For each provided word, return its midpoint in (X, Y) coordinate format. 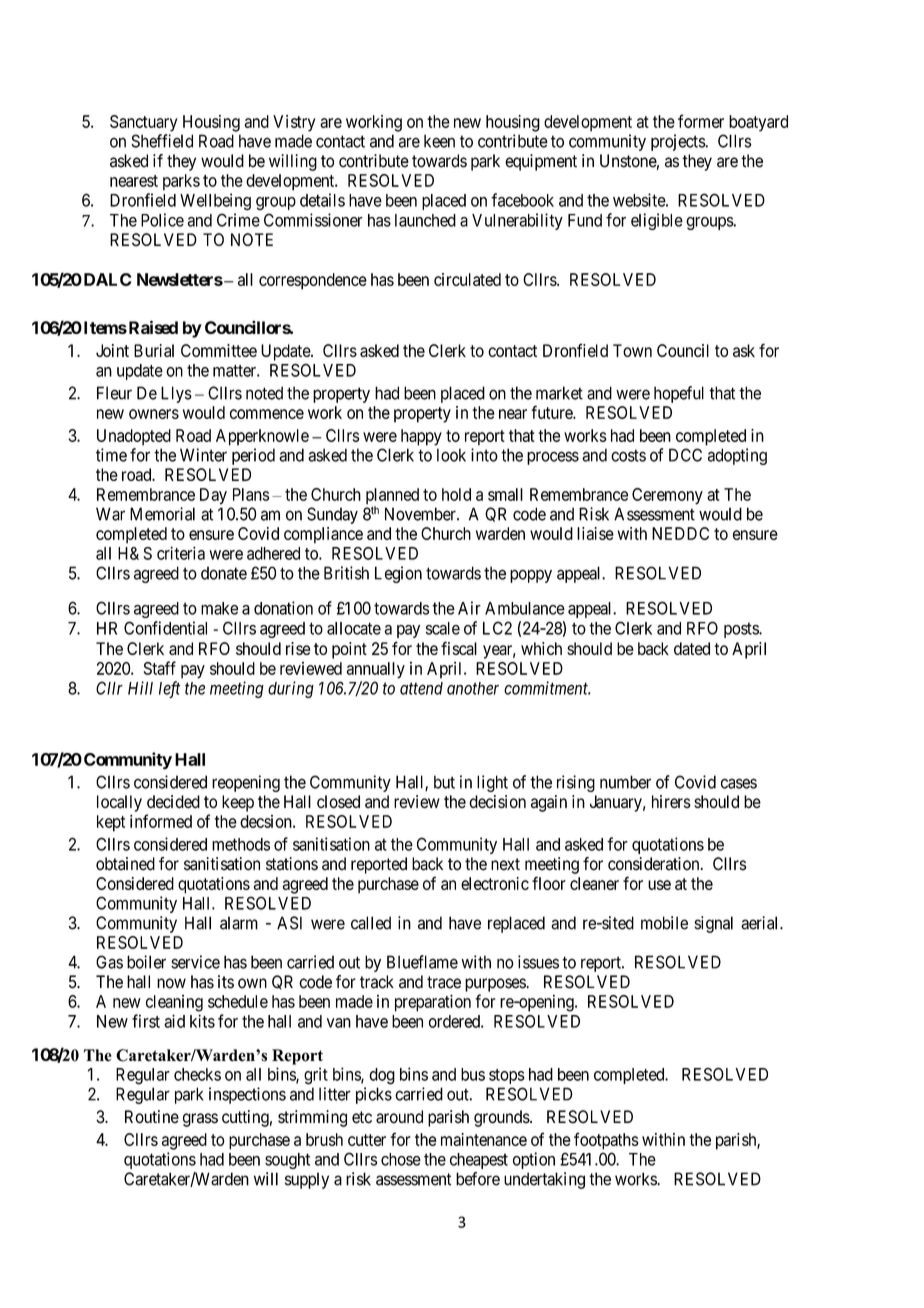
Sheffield (162, 141)
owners (154, 414)
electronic (495, 883)
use (659, 885)
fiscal (459, 648)
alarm (239, 923)
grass (200, 1120)
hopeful (679, 394)
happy (421, 437)
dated (692, 648)
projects (678, 142)
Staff (159, 668)
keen (439, 141)
